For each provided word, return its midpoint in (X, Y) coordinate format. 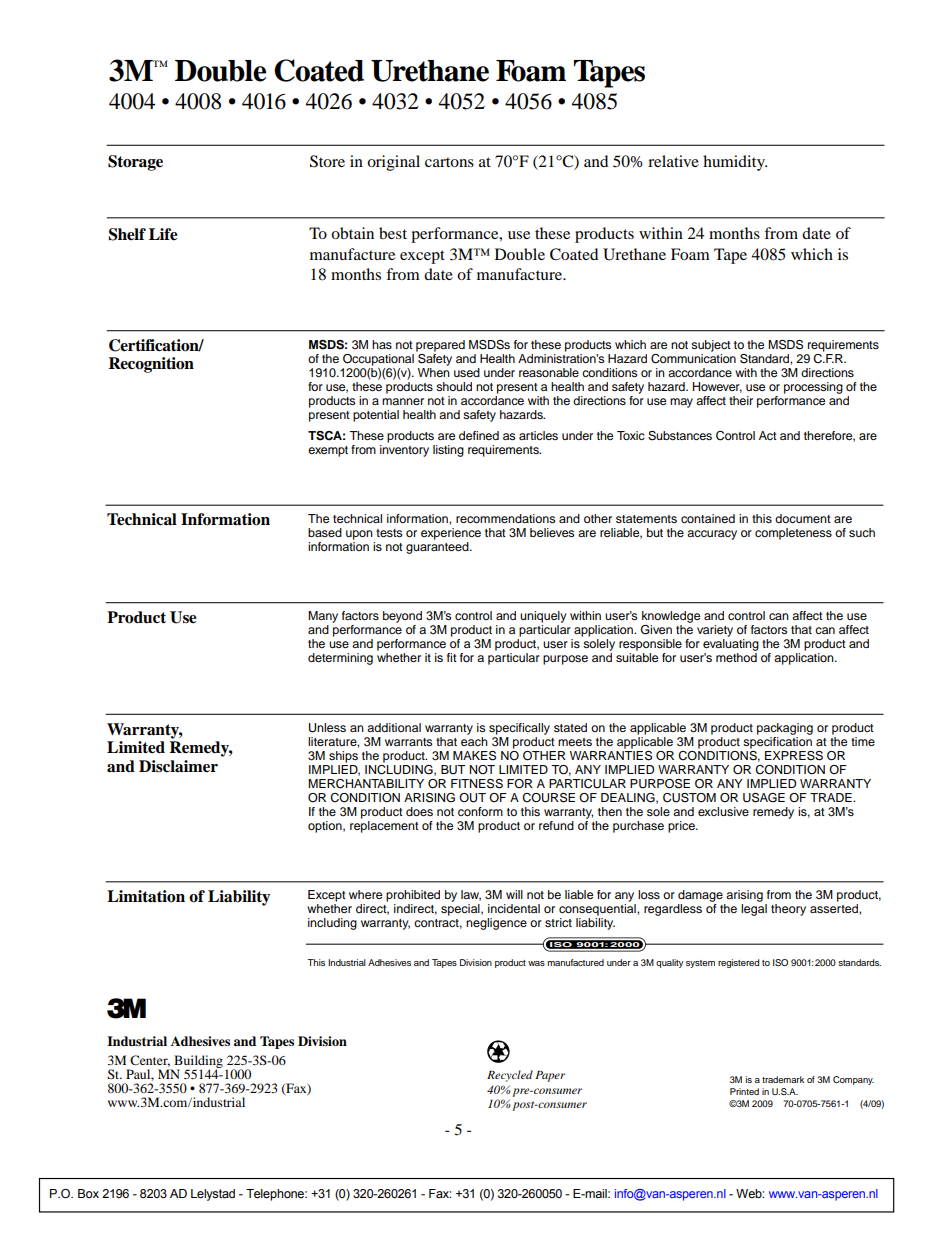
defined (479, 435)
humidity (735, 163)
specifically (519, 729)
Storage (135, 163)
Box (88, 1193)
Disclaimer (178, 766)
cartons (449, 162)
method (736, 657)
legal (754, 910)
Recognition (151, 365)
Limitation (146, 896)
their (741, 400)
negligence (496, 924)
